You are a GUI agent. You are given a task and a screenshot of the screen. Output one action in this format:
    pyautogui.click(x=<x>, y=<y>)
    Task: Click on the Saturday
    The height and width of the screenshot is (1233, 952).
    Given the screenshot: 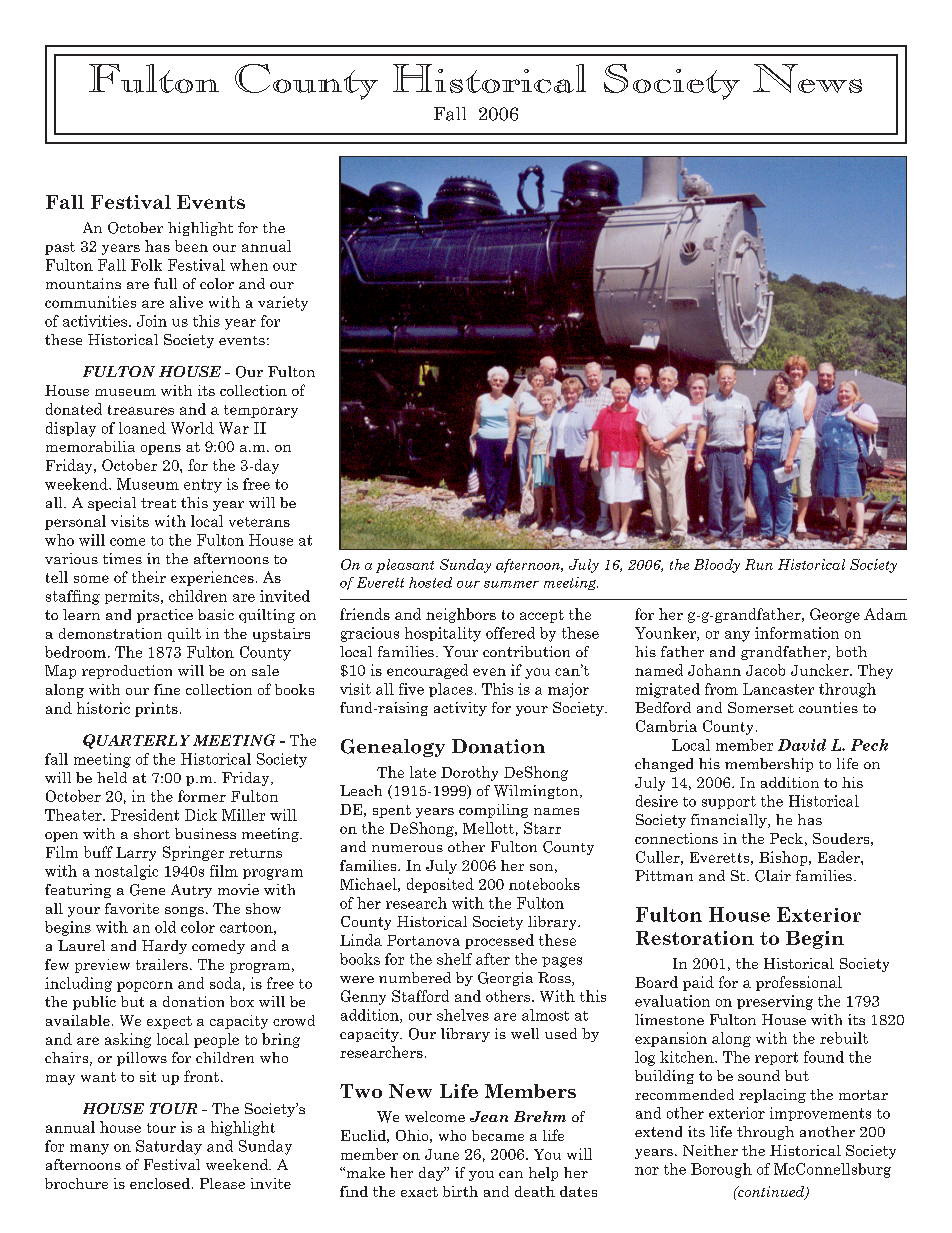 What is the action you would take?
    pyautogui.click(x=169, y=1147)
